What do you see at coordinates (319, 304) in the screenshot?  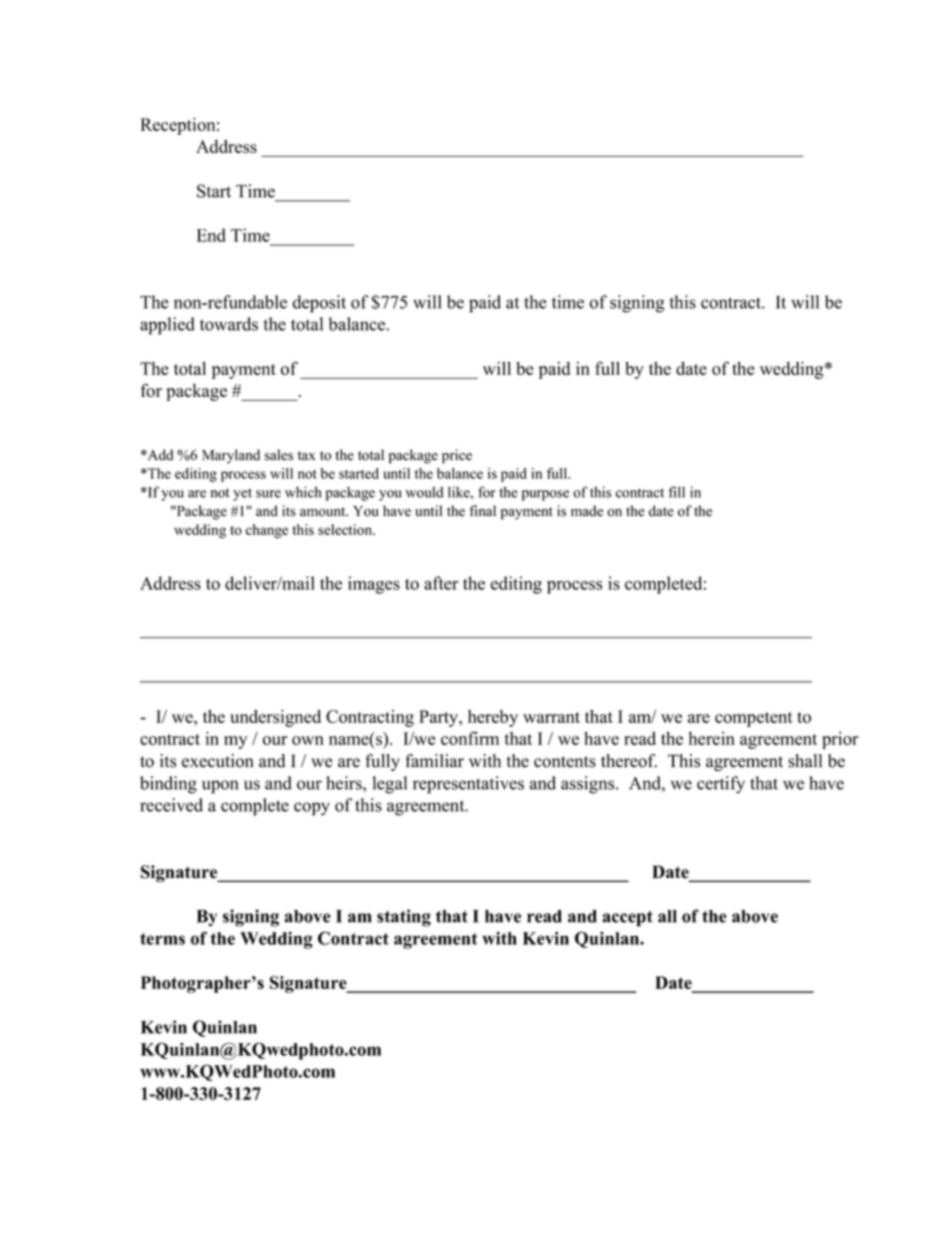 I see `deposit` at bounding box center [319, 304].
